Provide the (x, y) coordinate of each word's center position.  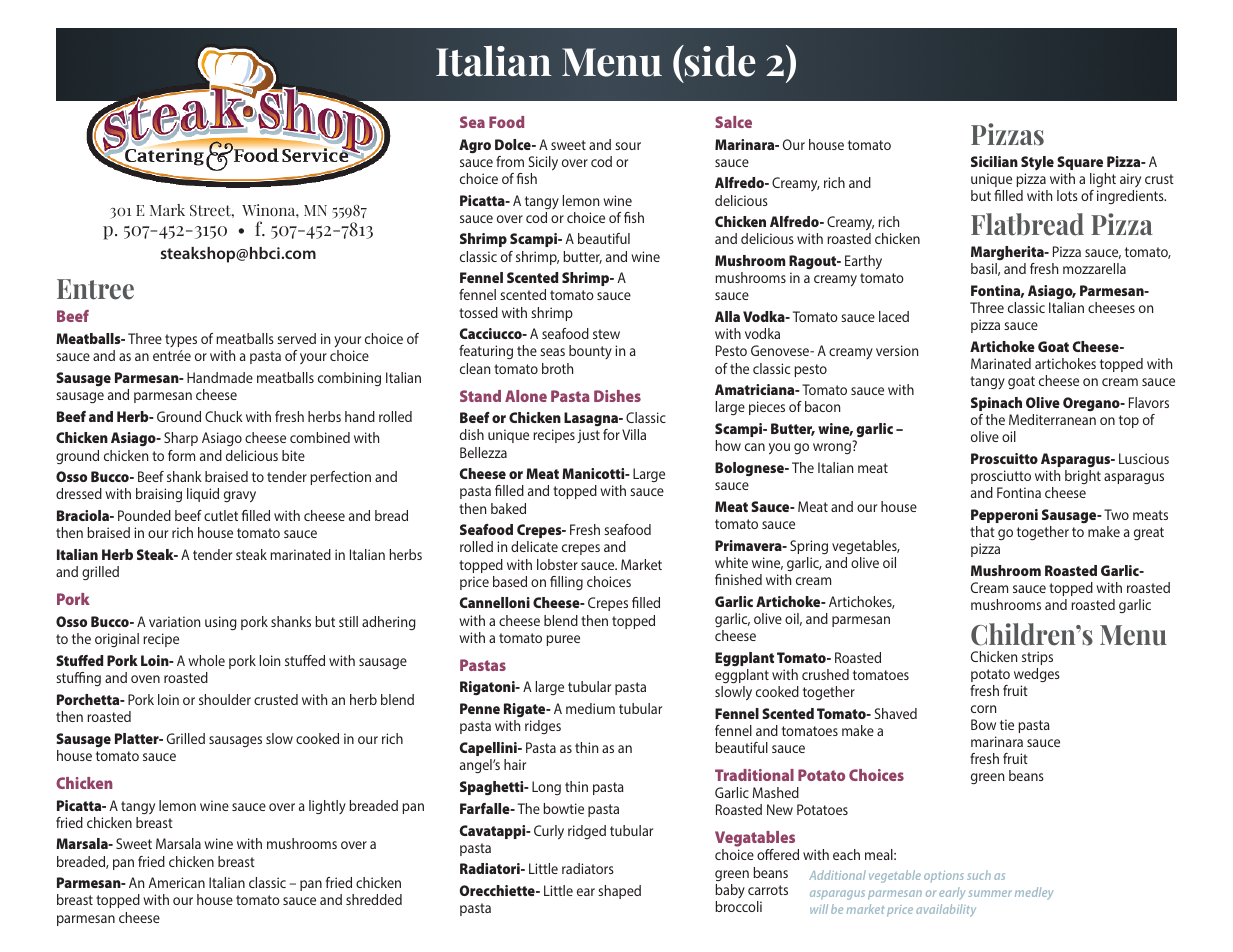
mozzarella (1094, 268)
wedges (1037, 675)
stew (606, 334)
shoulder (225, 699)
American (176, 882)
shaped (619, 892)
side (719, 61)
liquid (203, 495)
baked (508, 508)
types (181, 340)
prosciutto (1001, 477)
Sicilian (994, 161)
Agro (475, 146)
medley (1034, 893)
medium (590, 708)
